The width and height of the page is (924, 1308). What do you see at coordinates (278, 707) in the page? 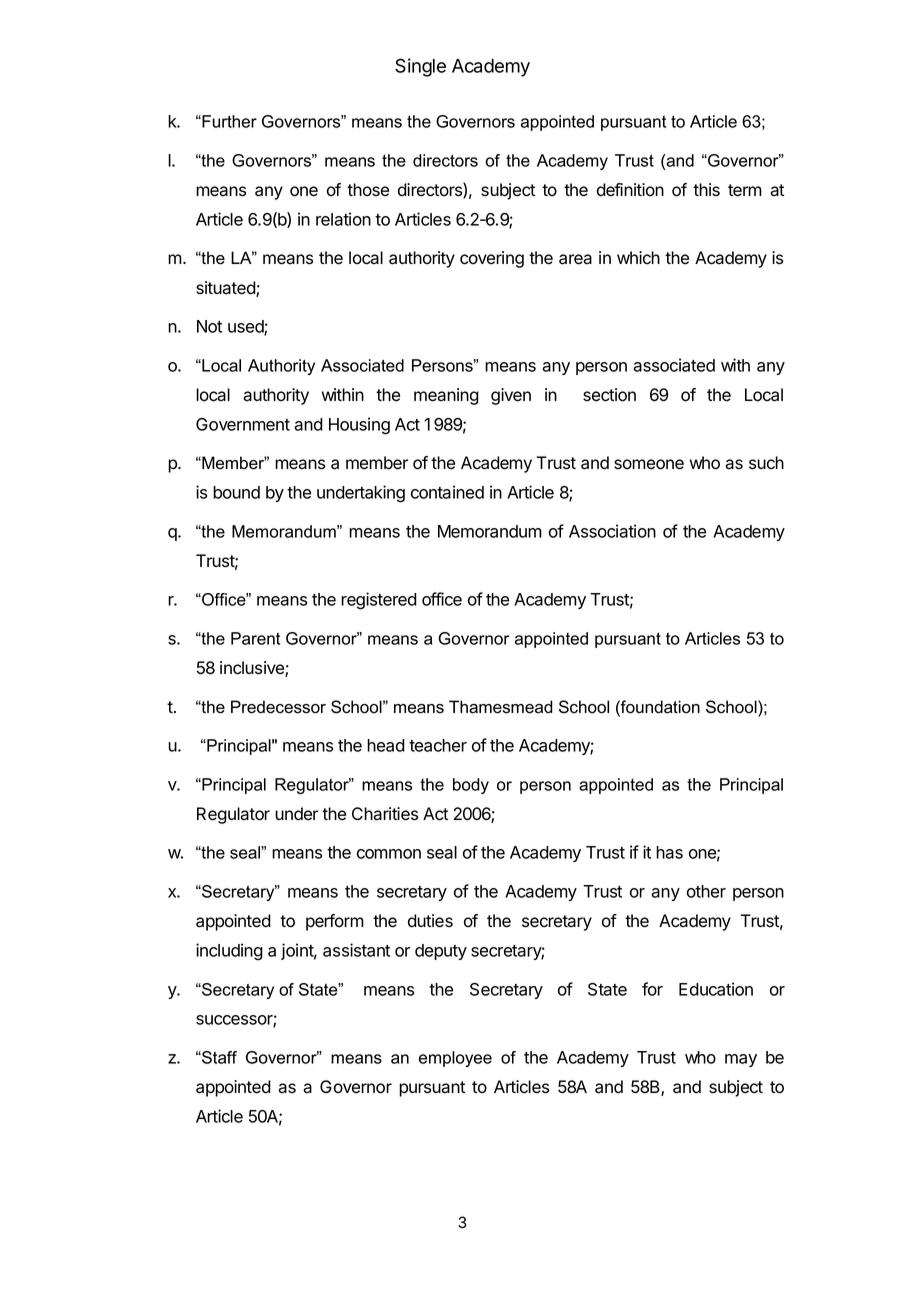
I see `Predecessor` at bounding box center [278, 707].
